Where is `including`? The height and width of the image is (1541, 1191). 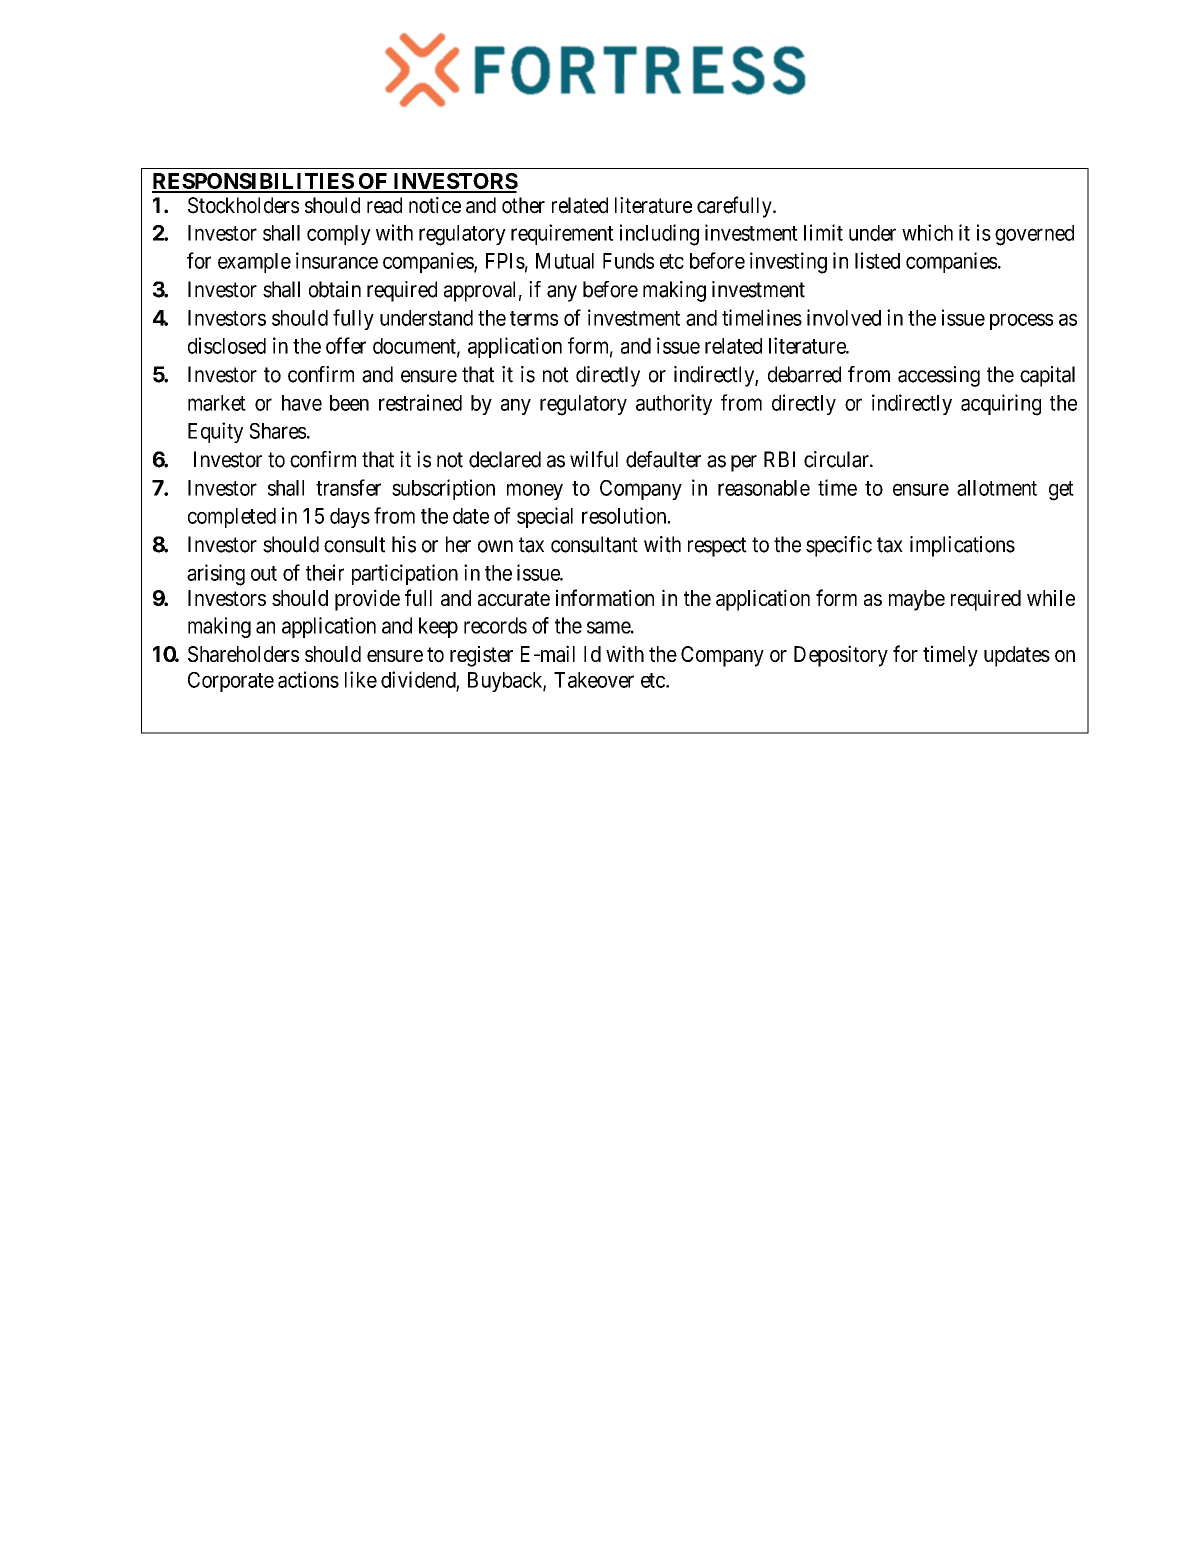 including is located at coordinates (659, 235).
